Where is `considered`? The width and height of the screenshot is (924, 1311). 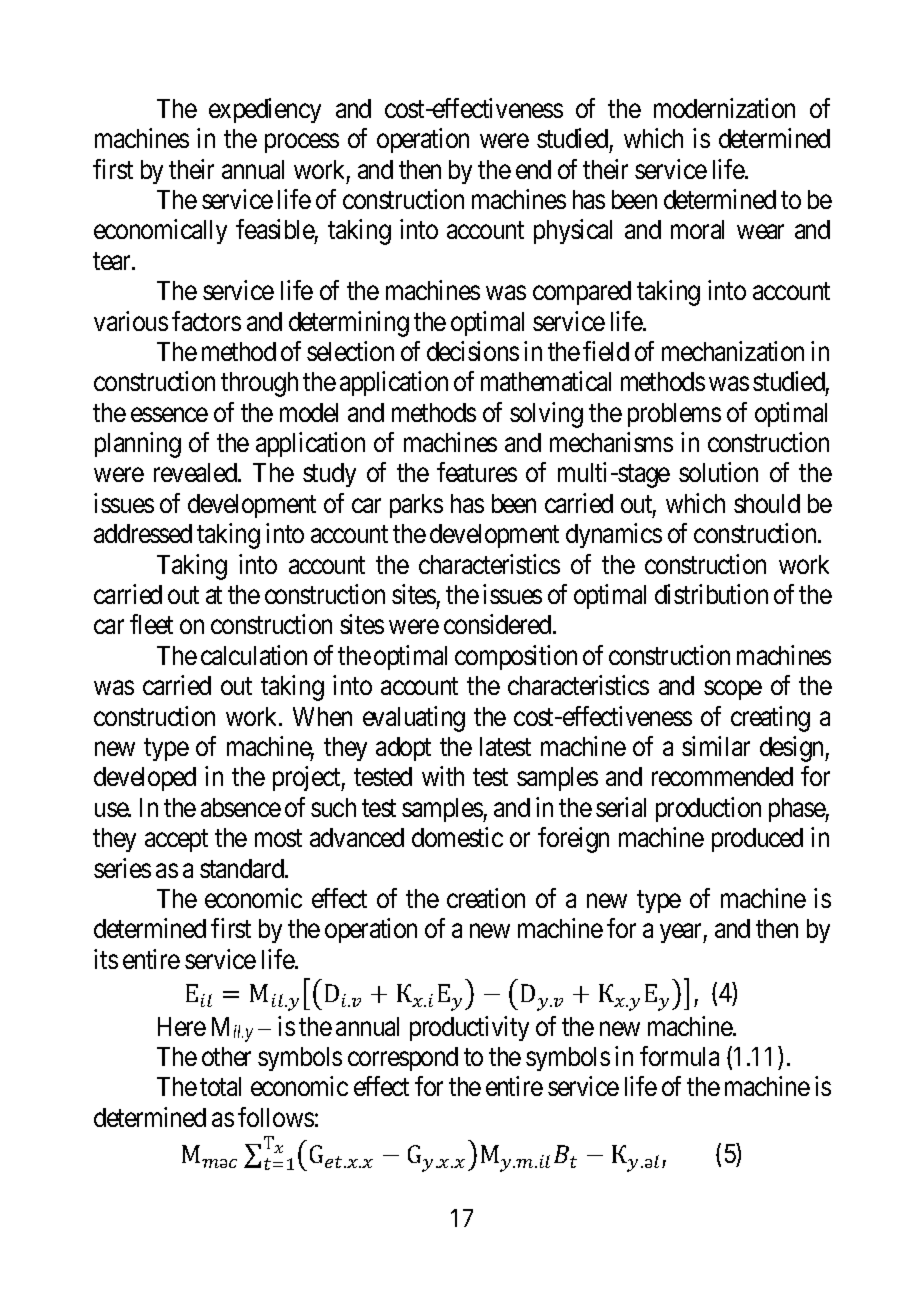 considered is located at coordinates (499, 624).
